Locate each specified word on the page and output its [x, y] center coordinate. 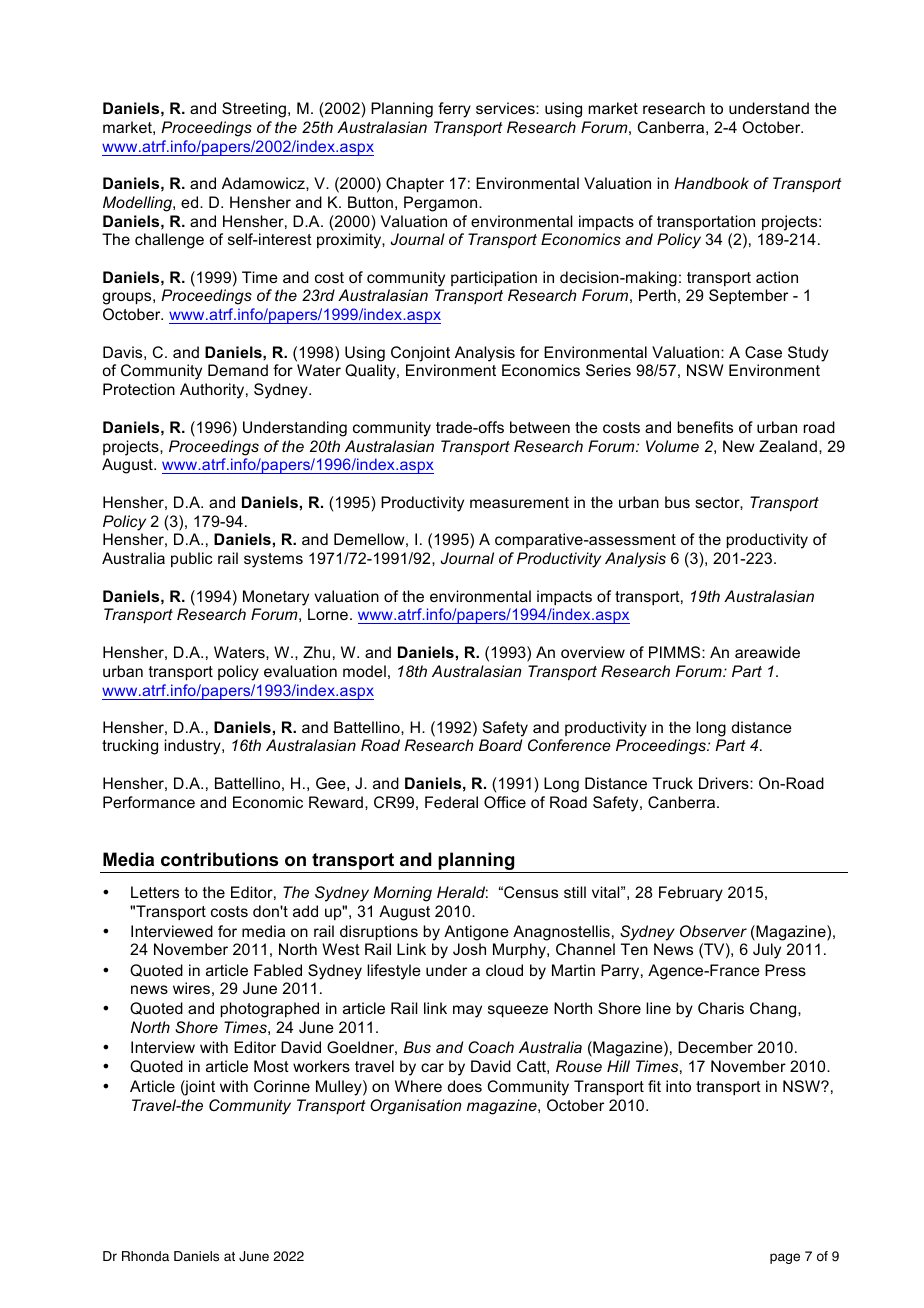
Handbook [711, 183]
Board [500, 745]
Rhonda [145, 1256]
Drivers [725, 783]
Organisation [415, 1107]
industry [194, 747]
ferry [454, 110]
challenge [169, 241]
